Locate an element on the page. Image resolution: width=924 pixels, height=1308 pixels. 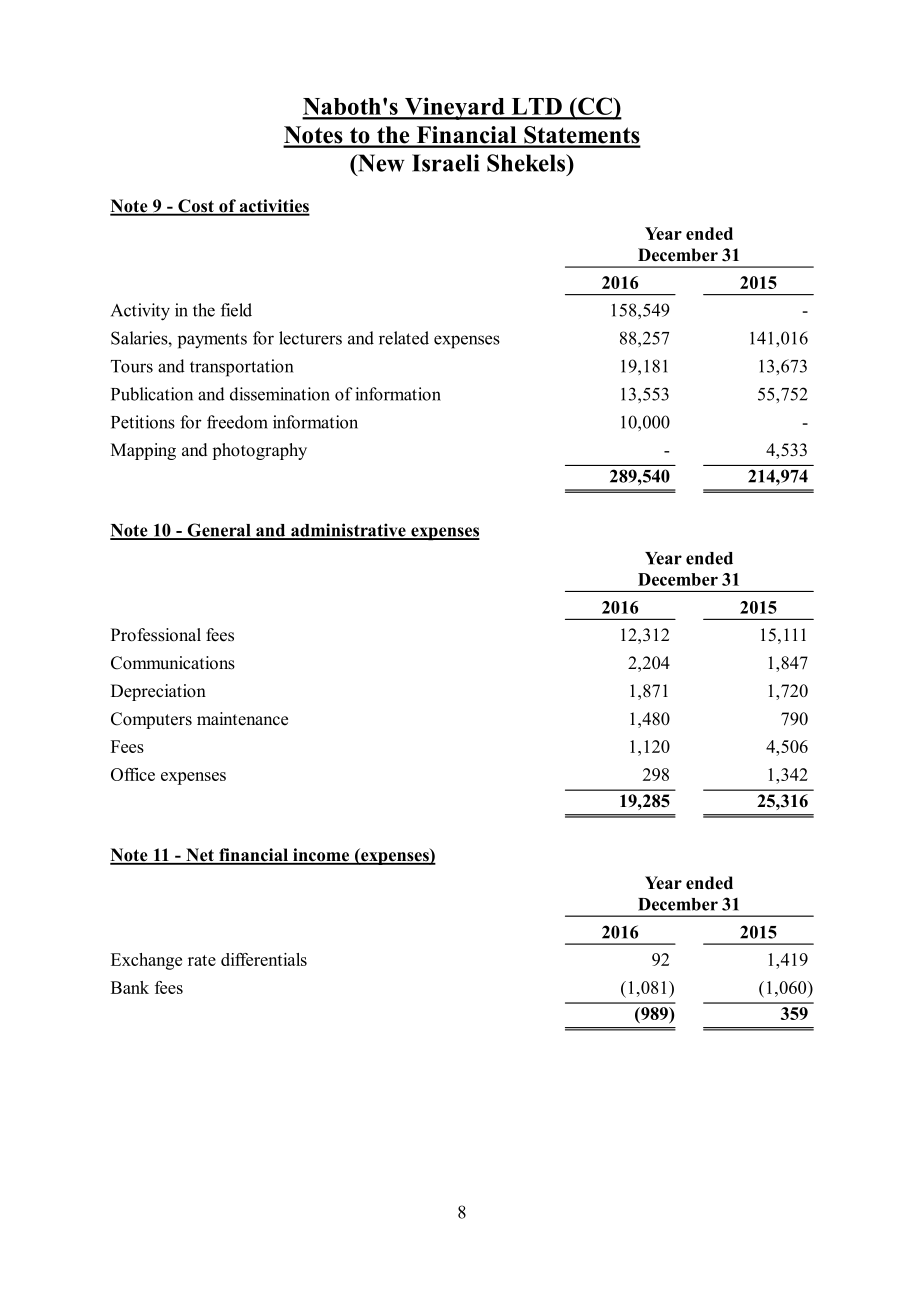
Depreciation is located at coordinates (158, 692).
